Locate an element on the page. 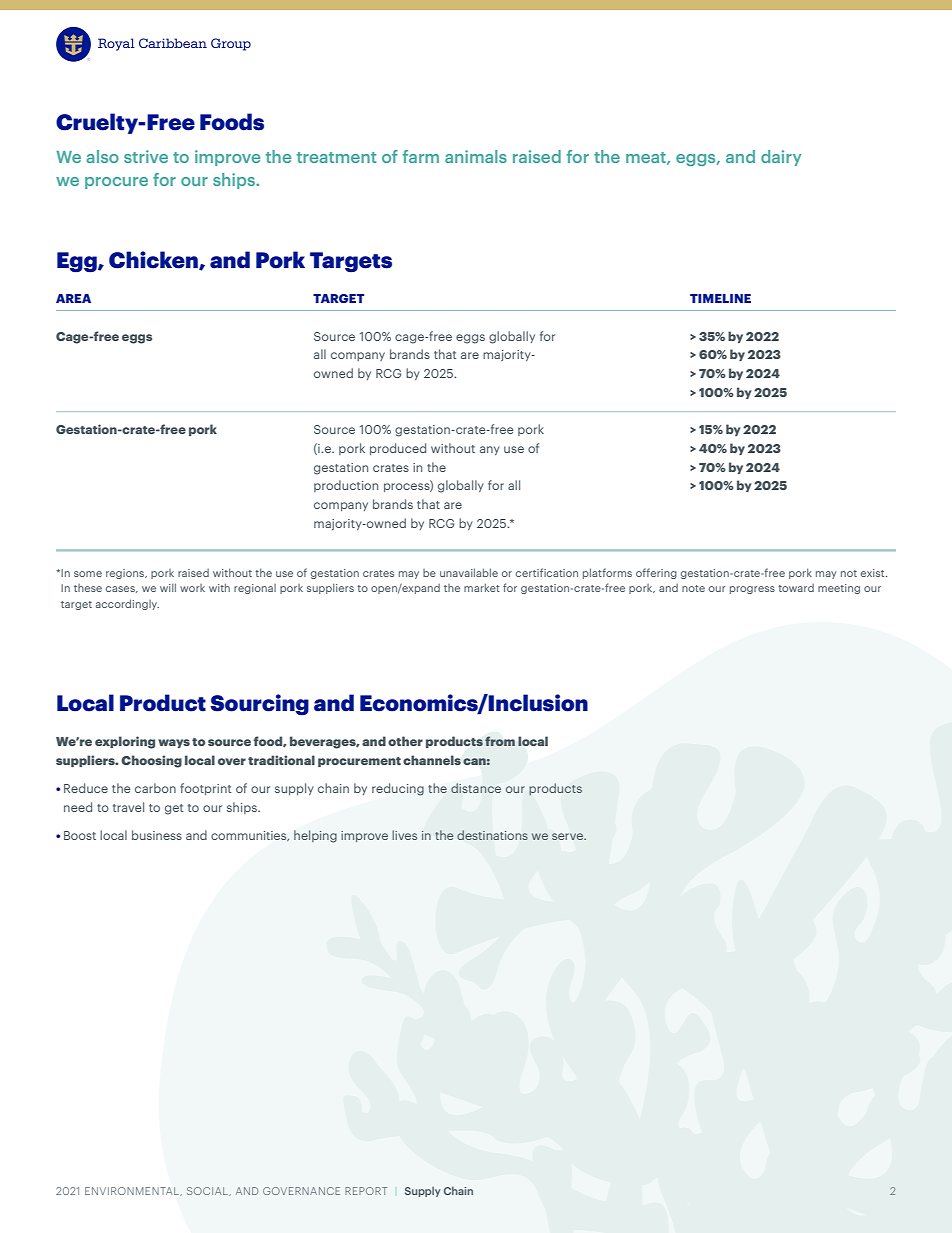 The height and width of the page is (1233, 952). toward is located at coordinates (796, 588).
